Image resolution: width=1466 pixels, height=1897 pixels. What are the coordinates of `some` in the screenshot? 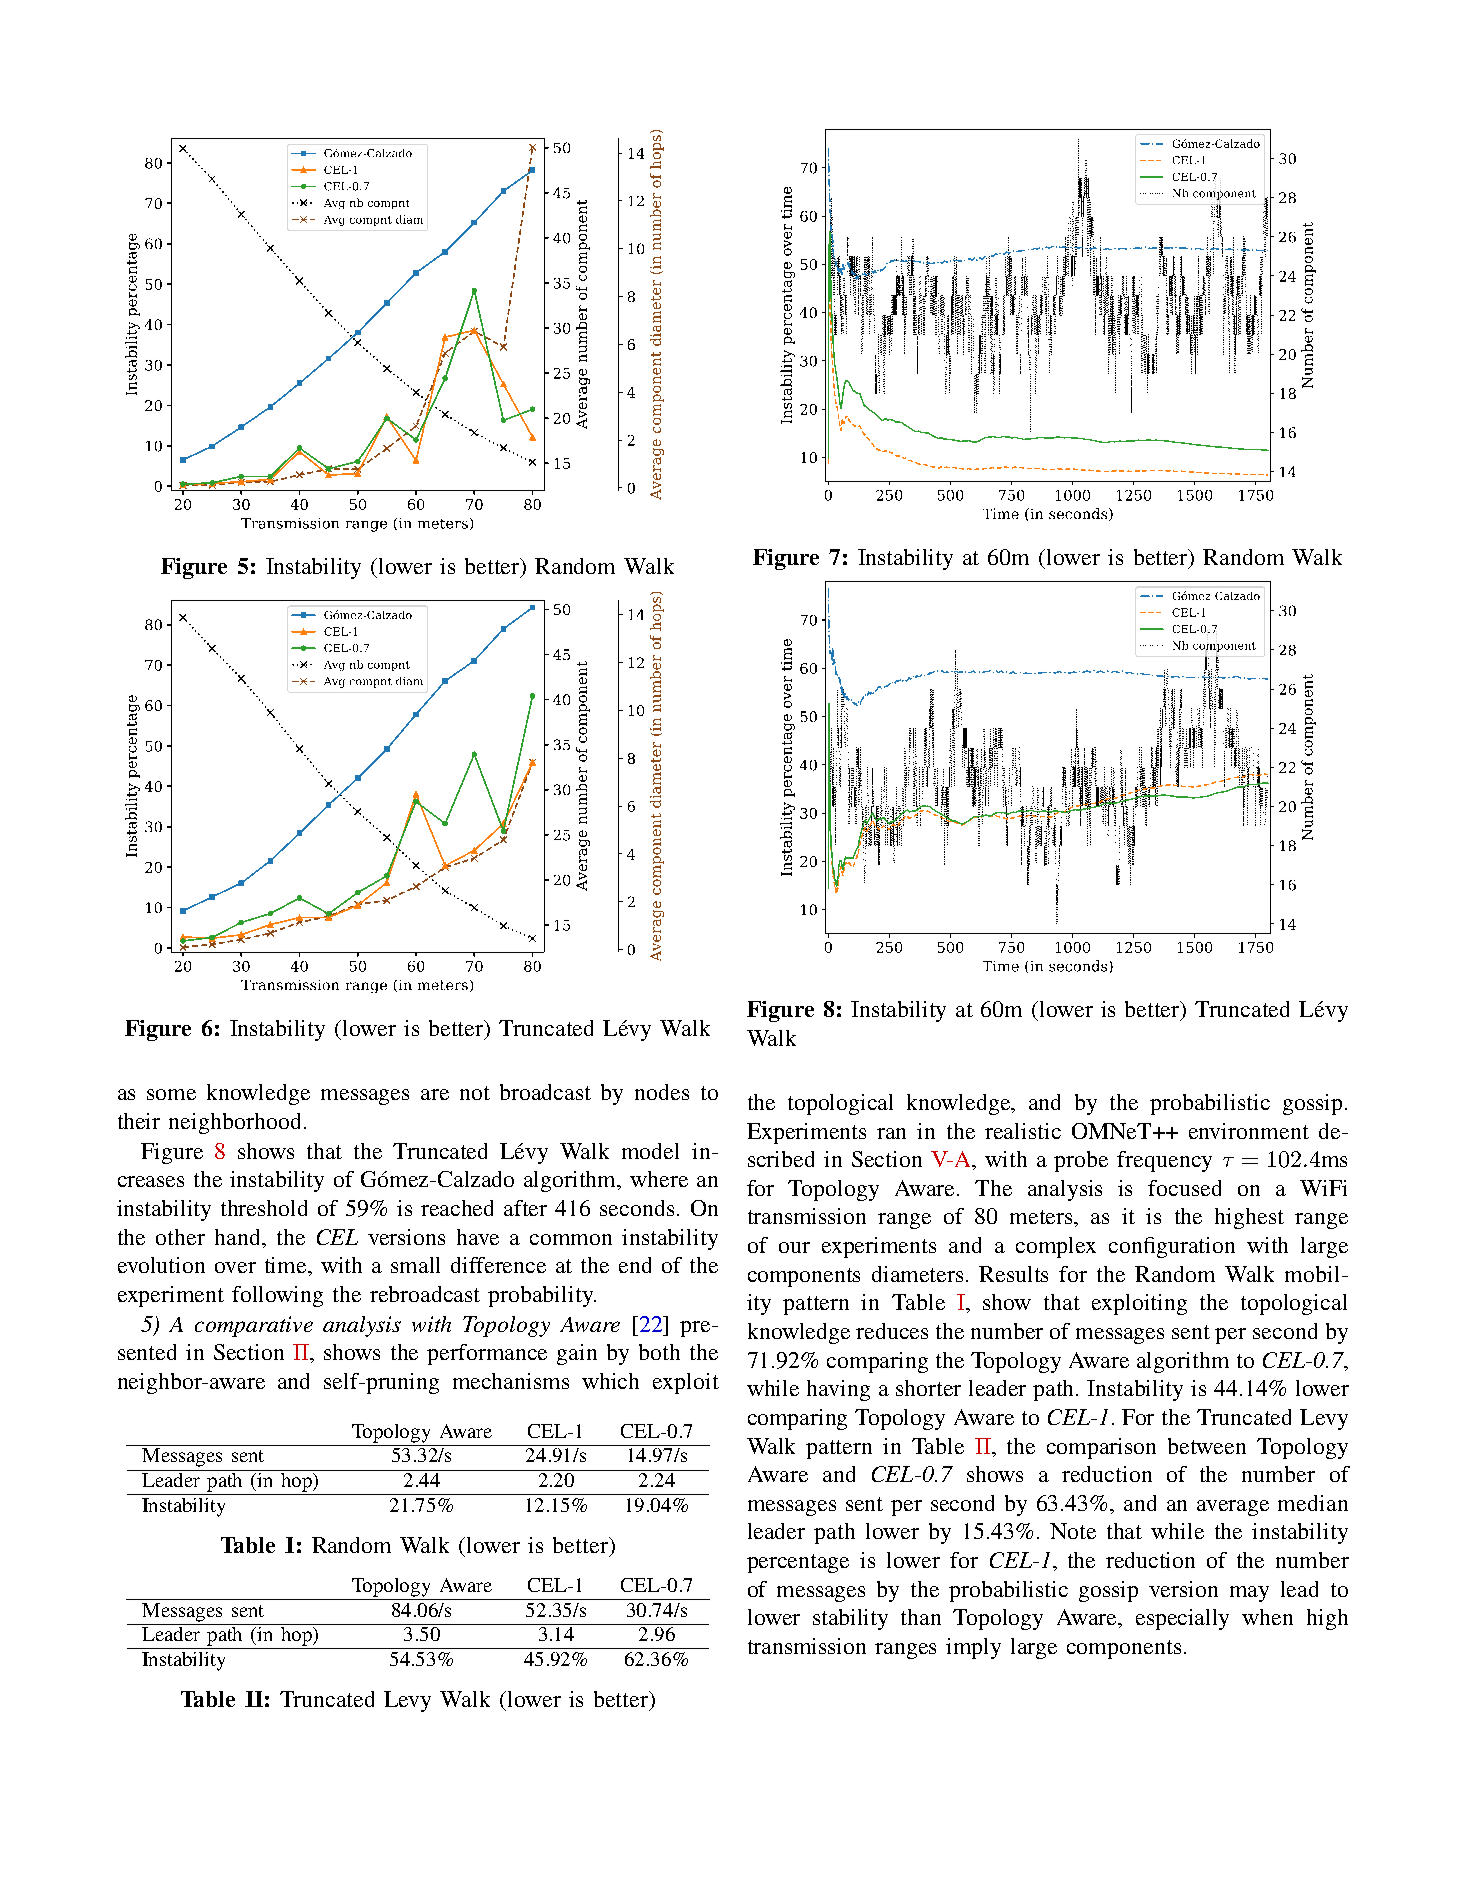 It's located at (171, 1094).
